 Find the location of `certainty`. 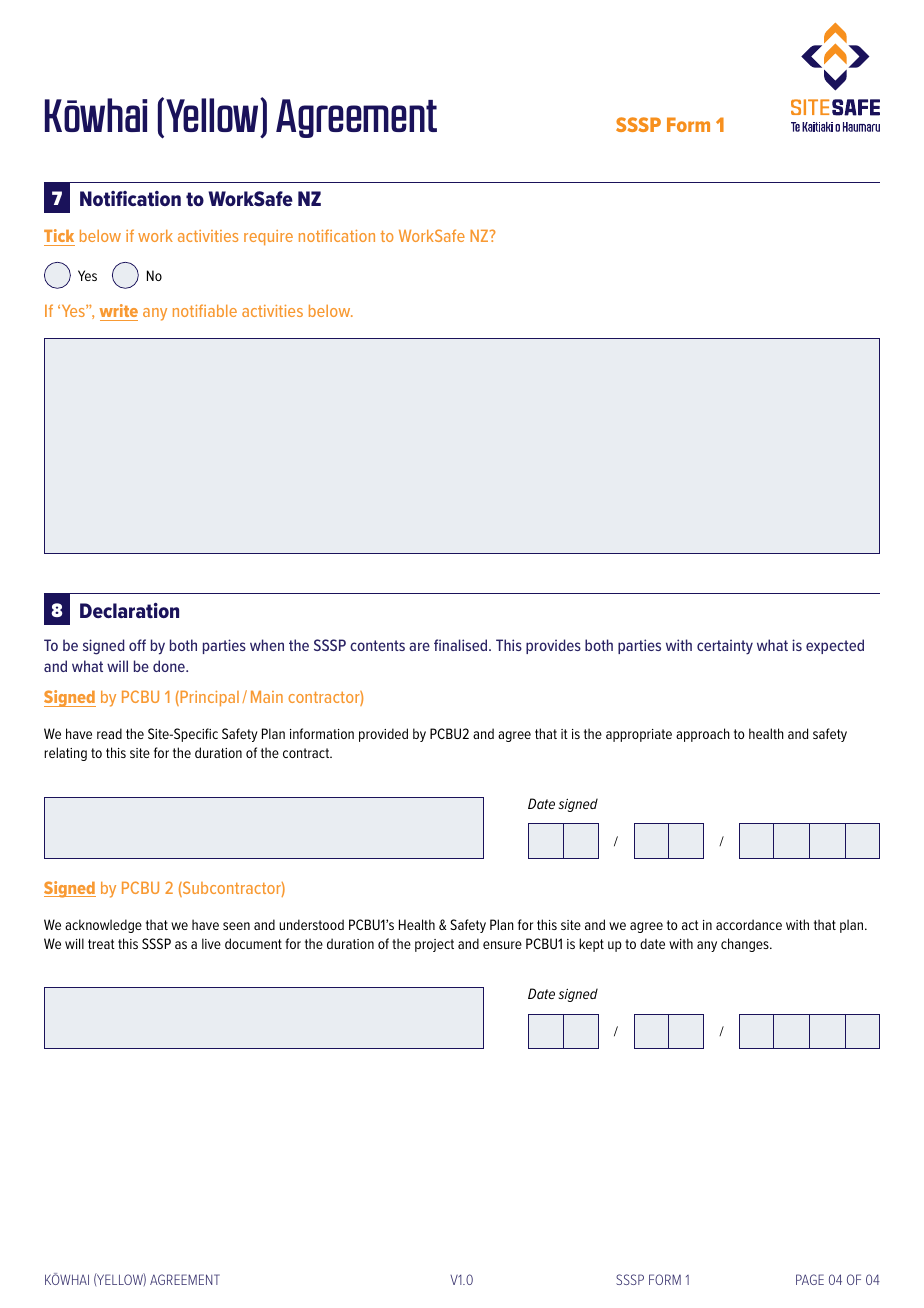

certainty is located at coordinates (725, 647).
